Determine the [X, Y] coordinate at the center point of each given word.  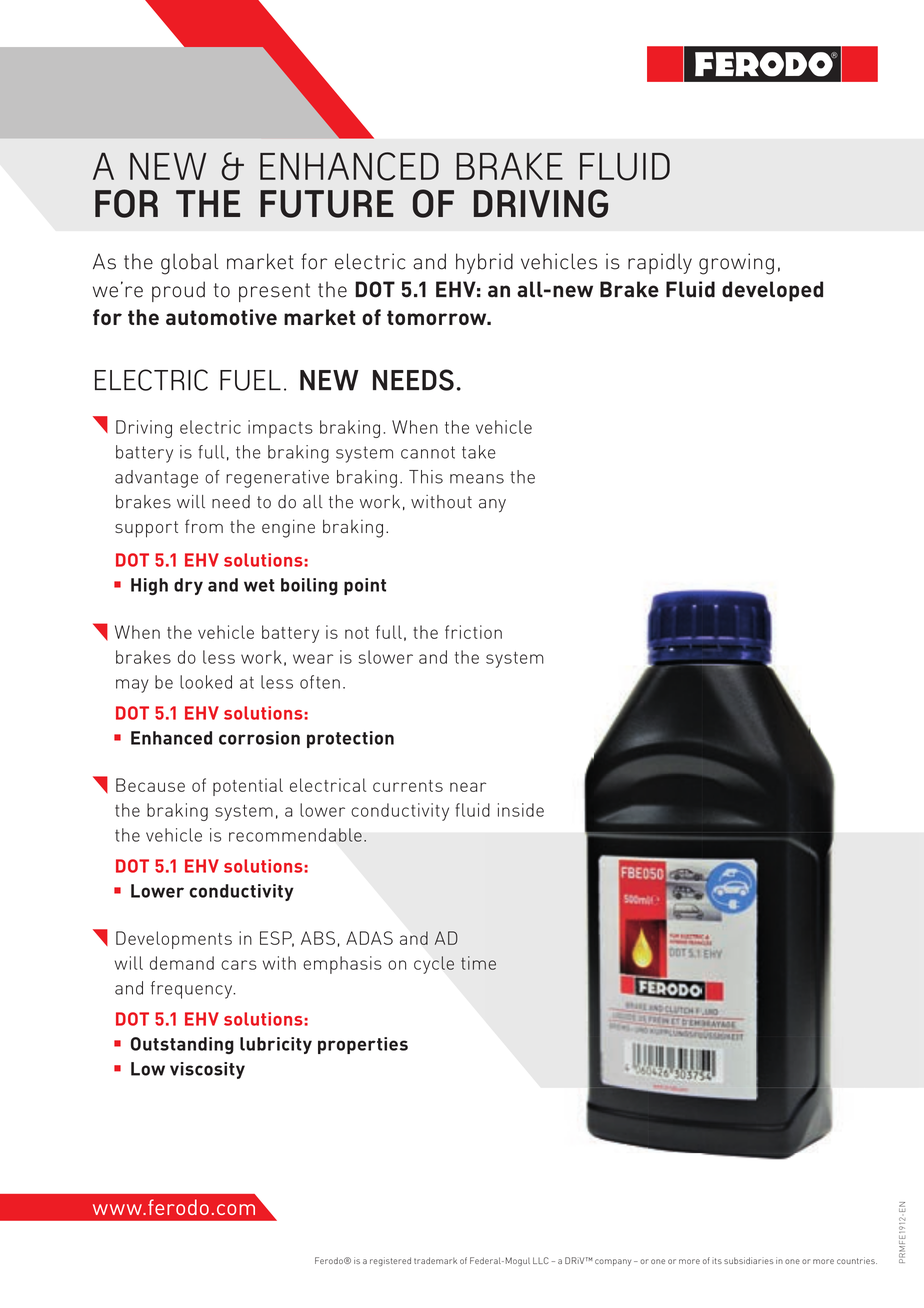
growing [736, 264]
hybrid [484, 263]
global [190, 264]
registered [390, 1262]
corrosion [259, 738]
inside [521, 810]
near [468, 787]
